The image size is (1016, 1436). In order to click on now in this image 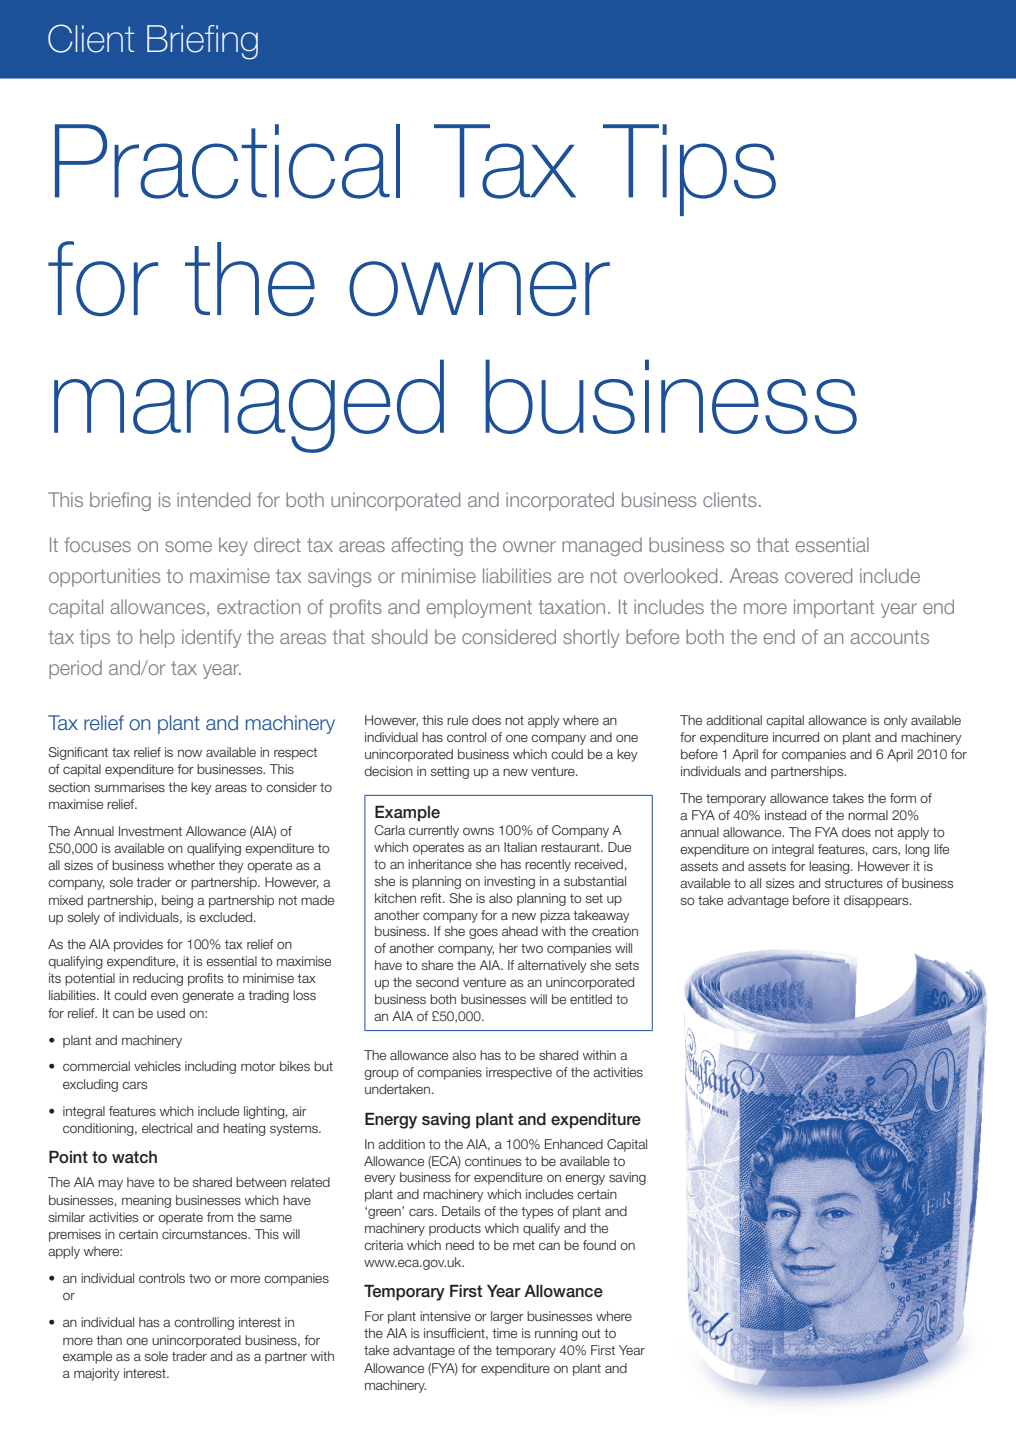, I will do `click(190, 753)`.
